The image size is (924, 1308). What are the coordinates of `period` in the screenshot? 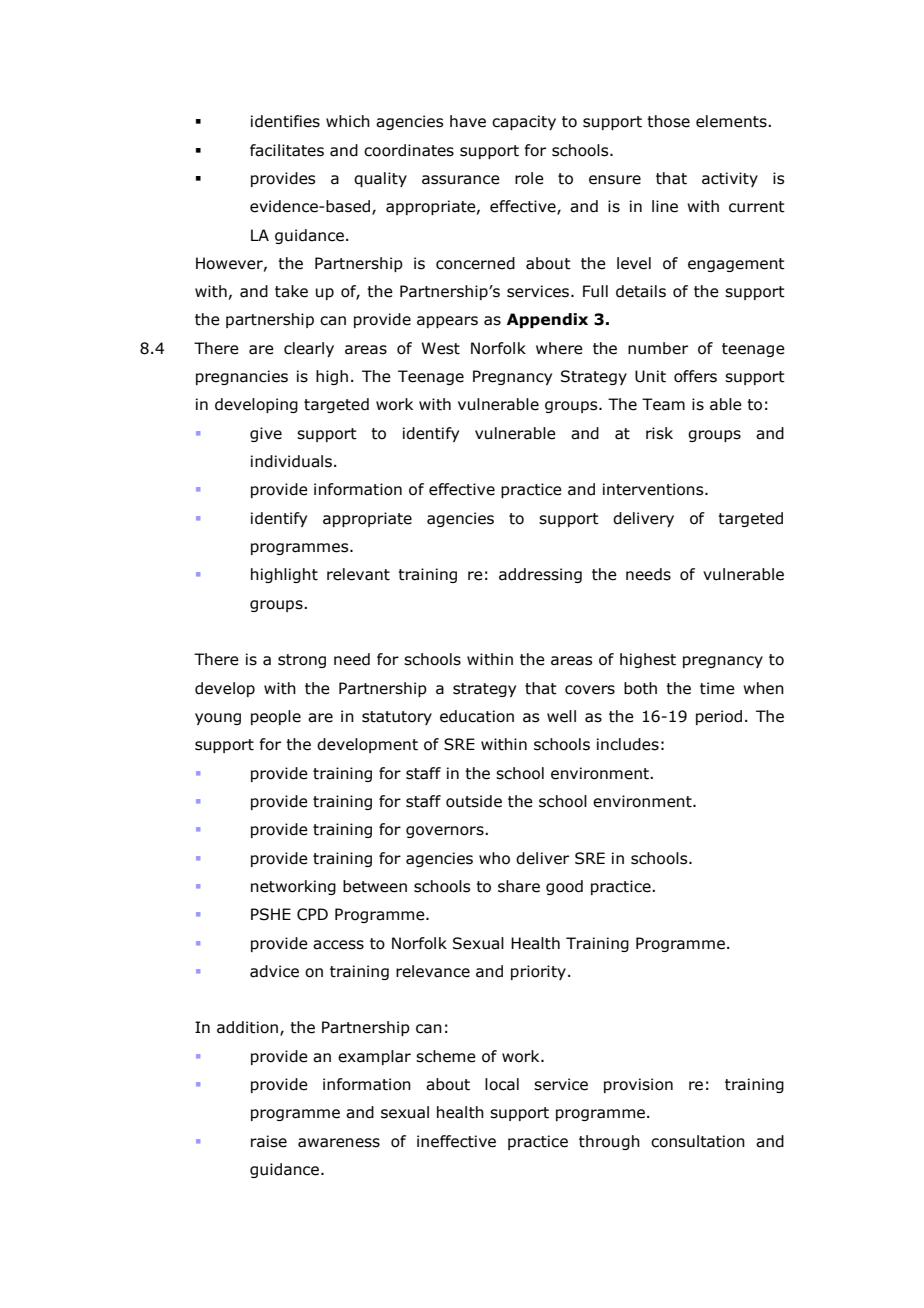 It's located at (719, 717).
